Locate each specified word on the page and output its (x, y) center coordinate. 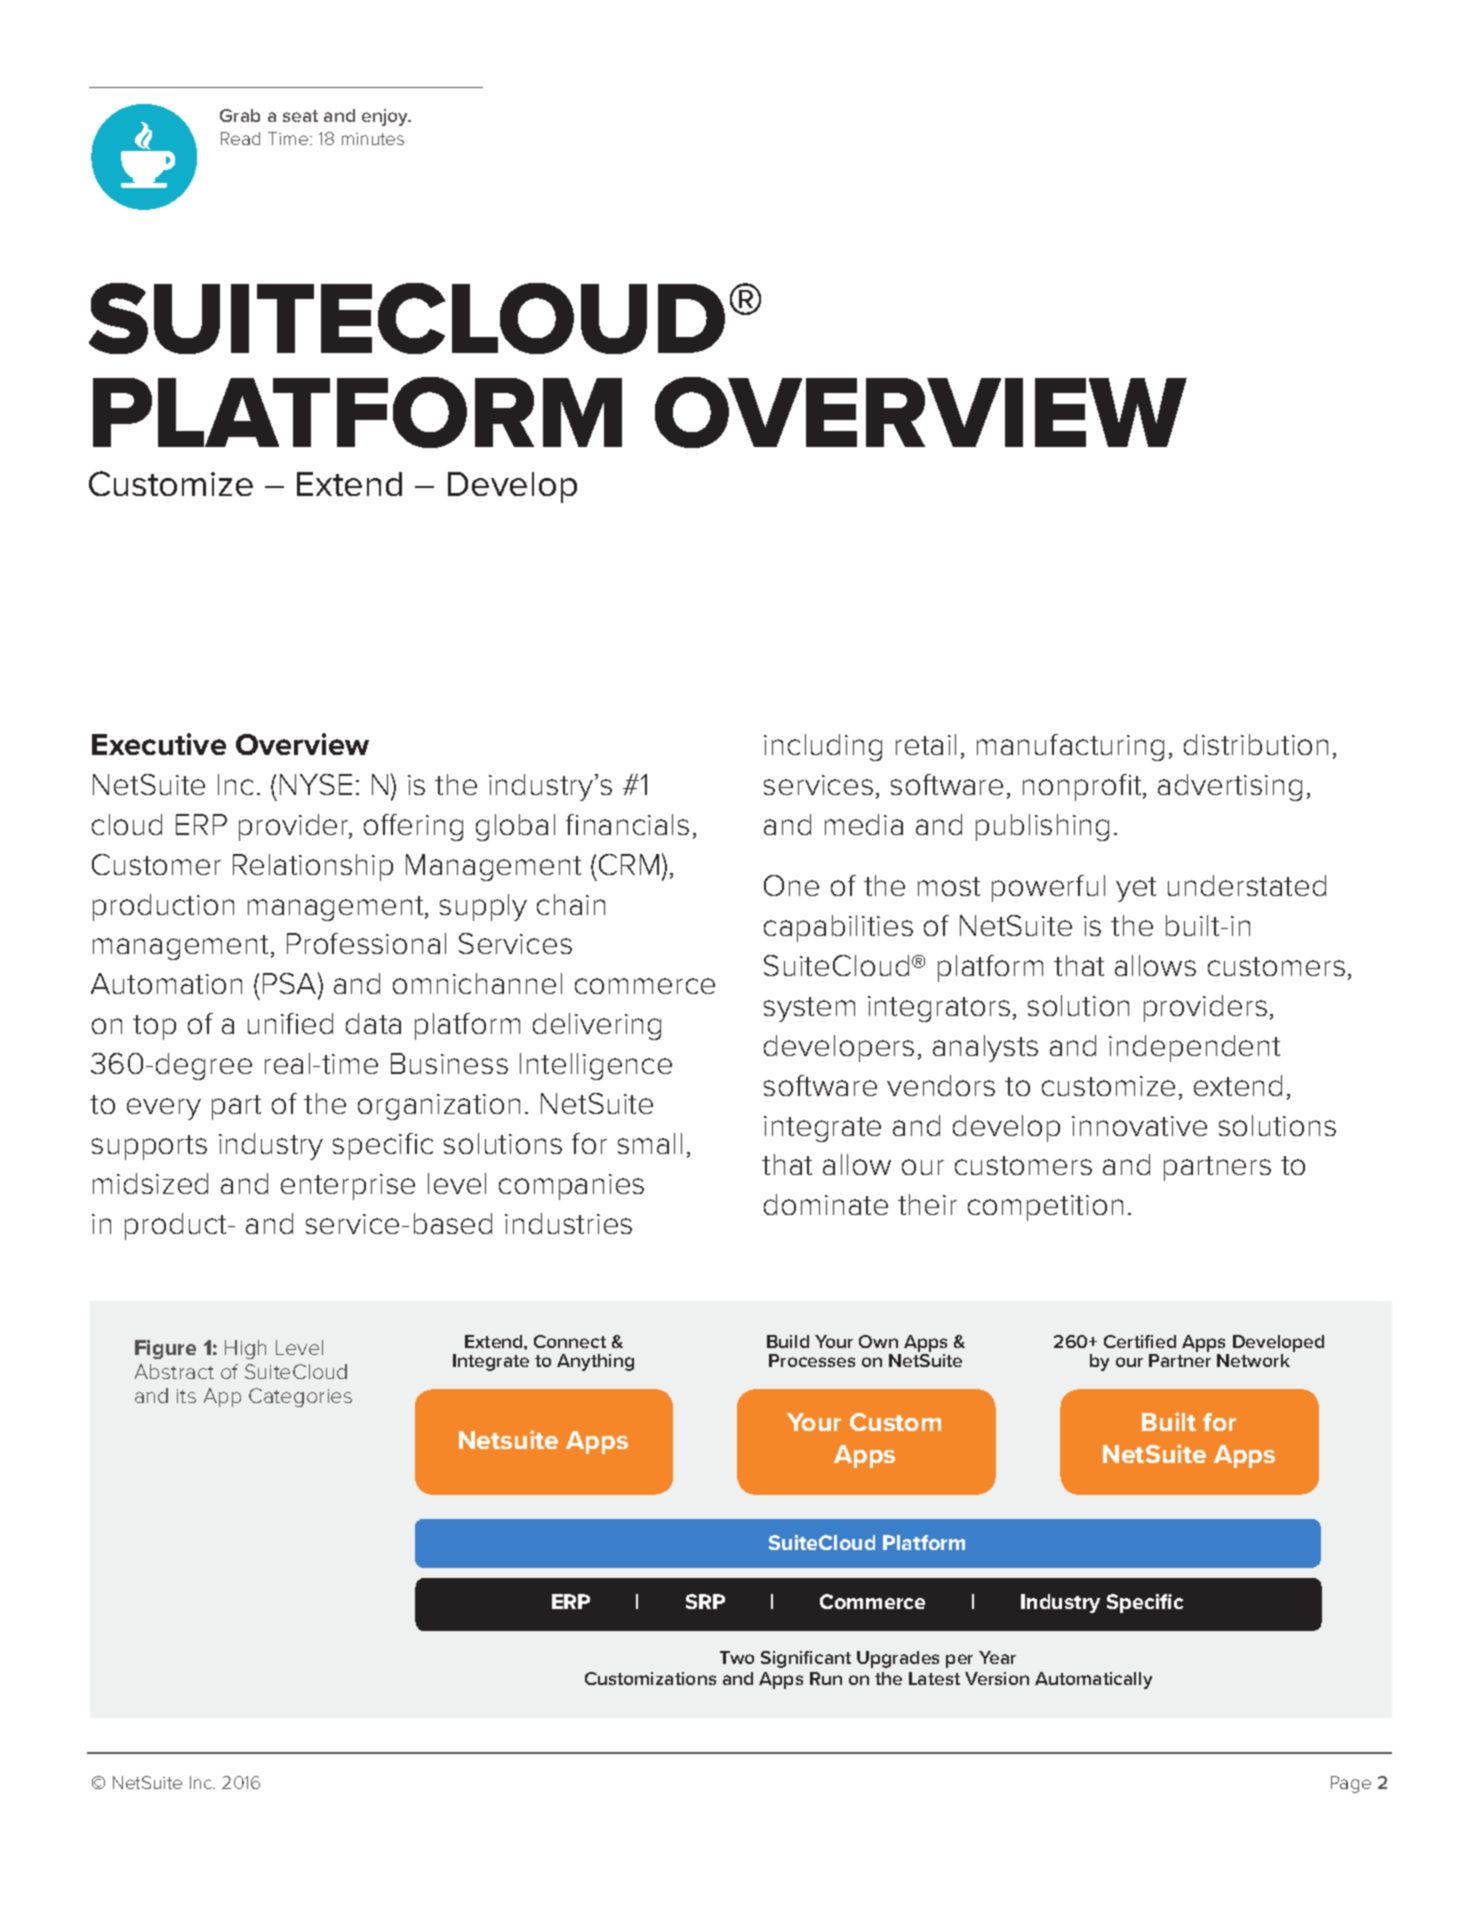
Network (1253, 1360)
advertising (1230, 787)
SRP (705, 1601)
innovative (1139, 1126)
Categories (300, 1397)
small (650, 1143)
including (823, 747)
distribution (1256, 744)
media (864, 824)
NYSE (316, 784)
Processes (812, 1360)
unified (290, 1023)
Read (240, 138)
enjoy (386, 117)
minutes (373, 139)
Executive (159, 744)
